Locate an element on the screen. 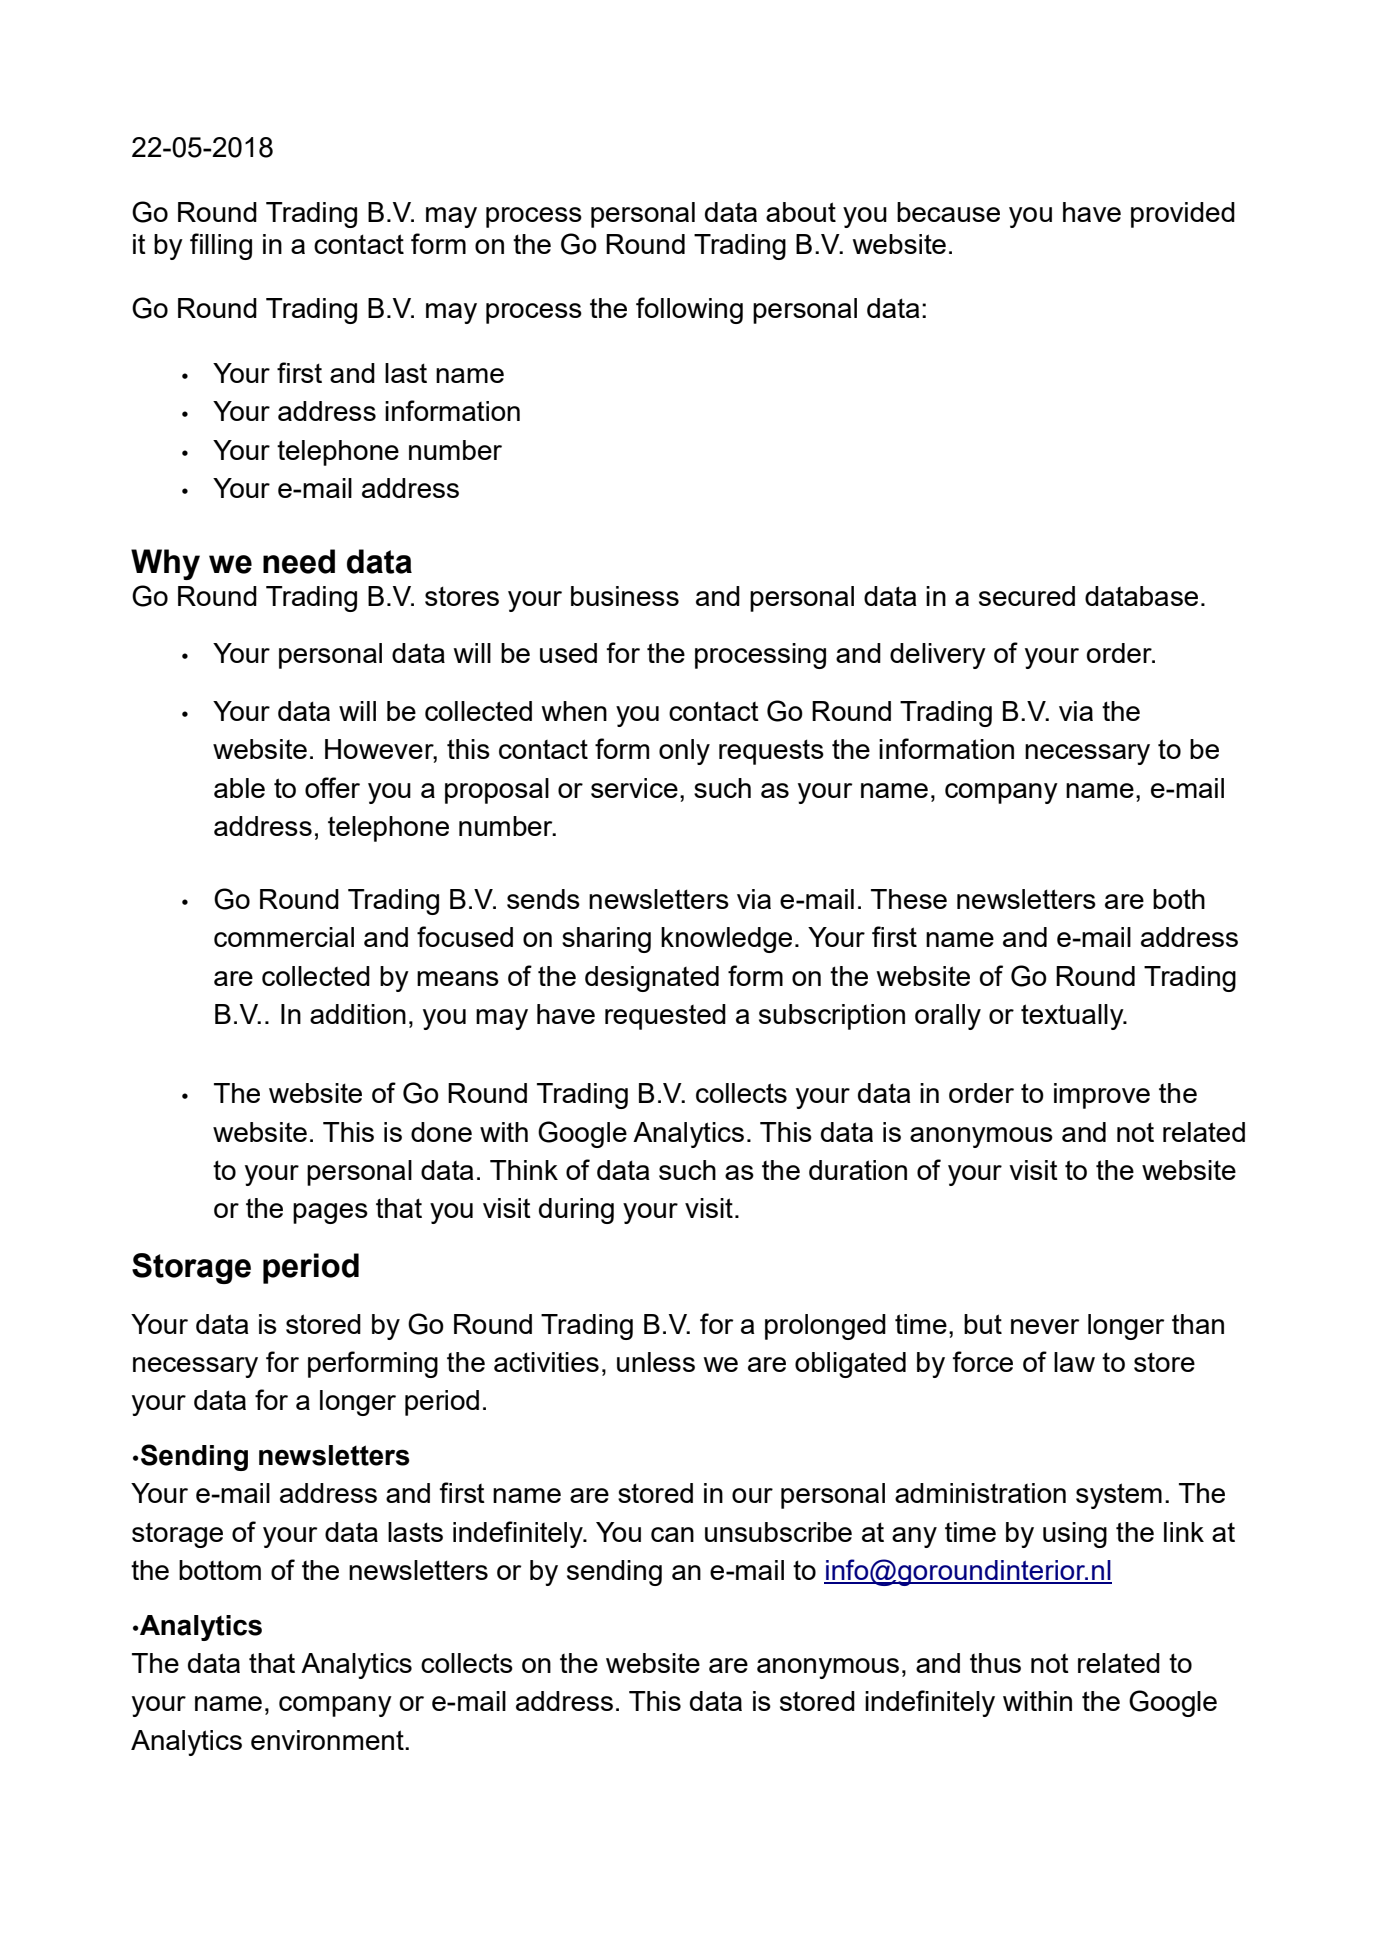 This screenshot has height=1951, width=1380. filling is located at coordinates (221, 246).
